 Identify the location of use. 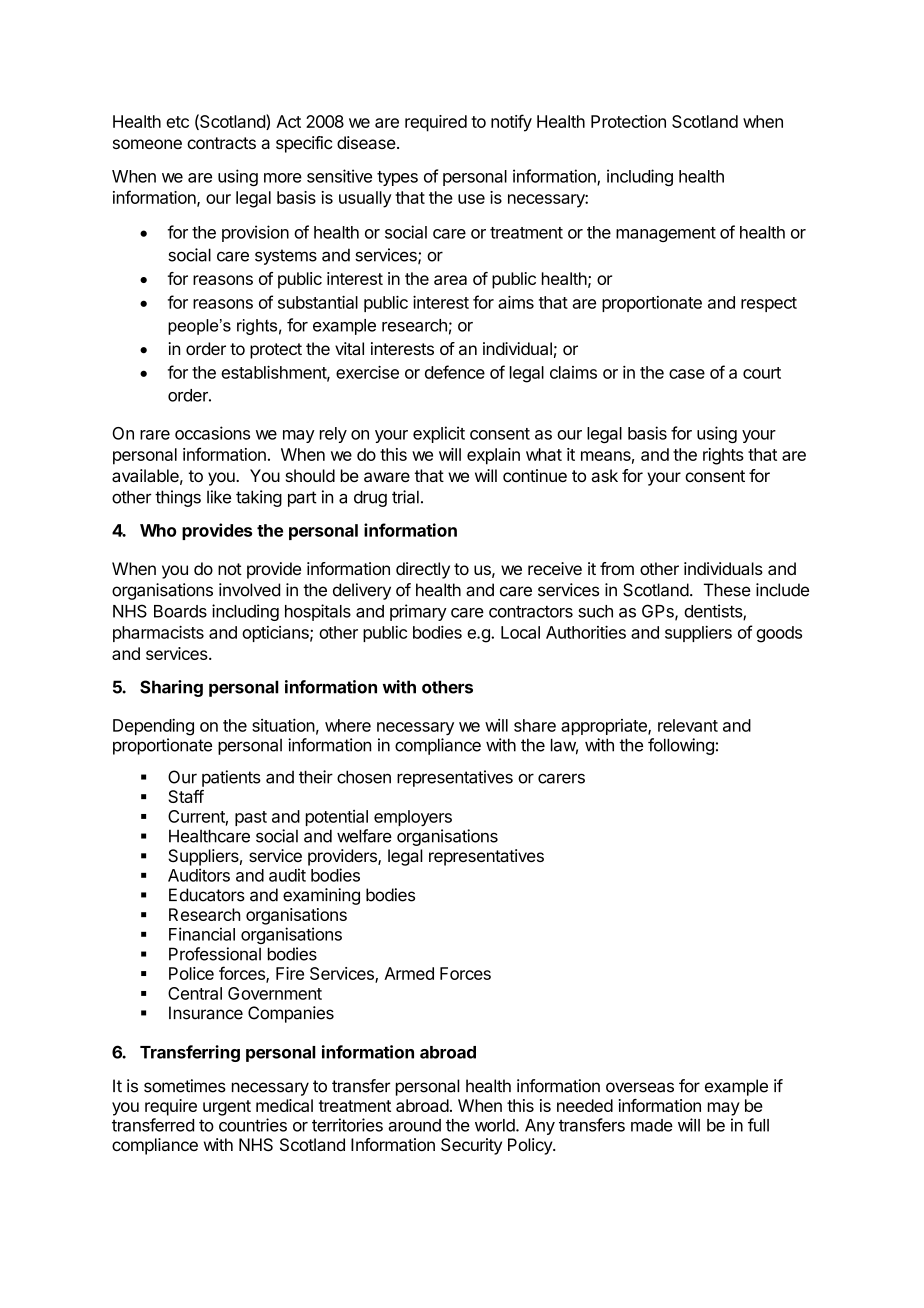
(471, 199).
